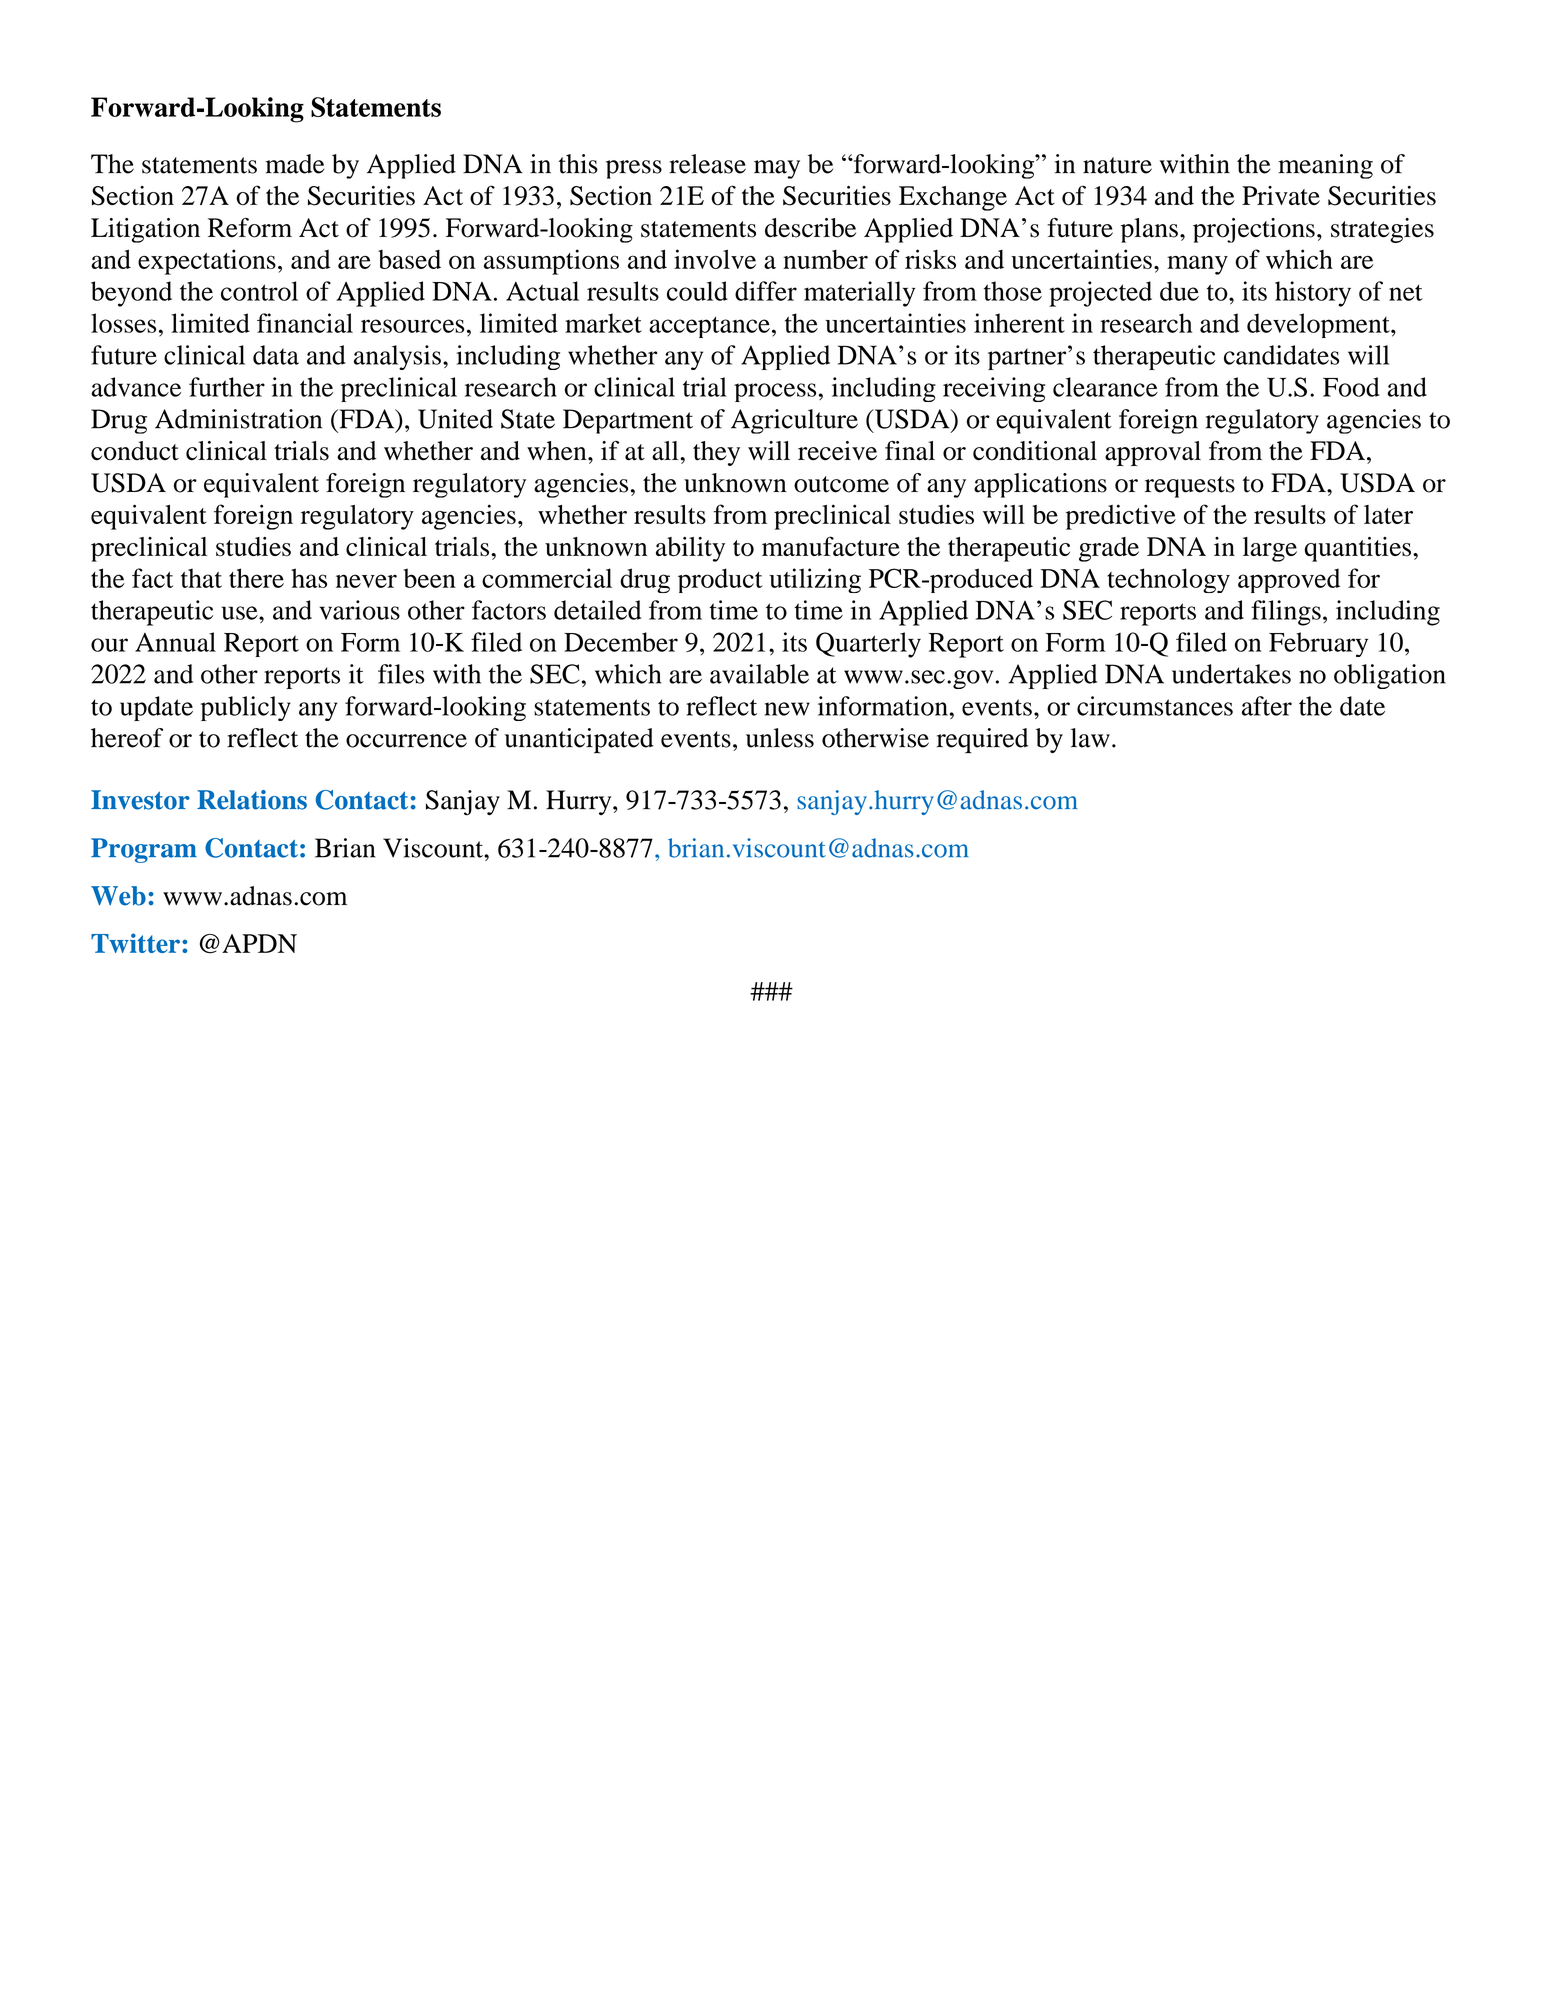  Describe the element at coordinates (1090, 738) in the document. I see `law` at that location.
